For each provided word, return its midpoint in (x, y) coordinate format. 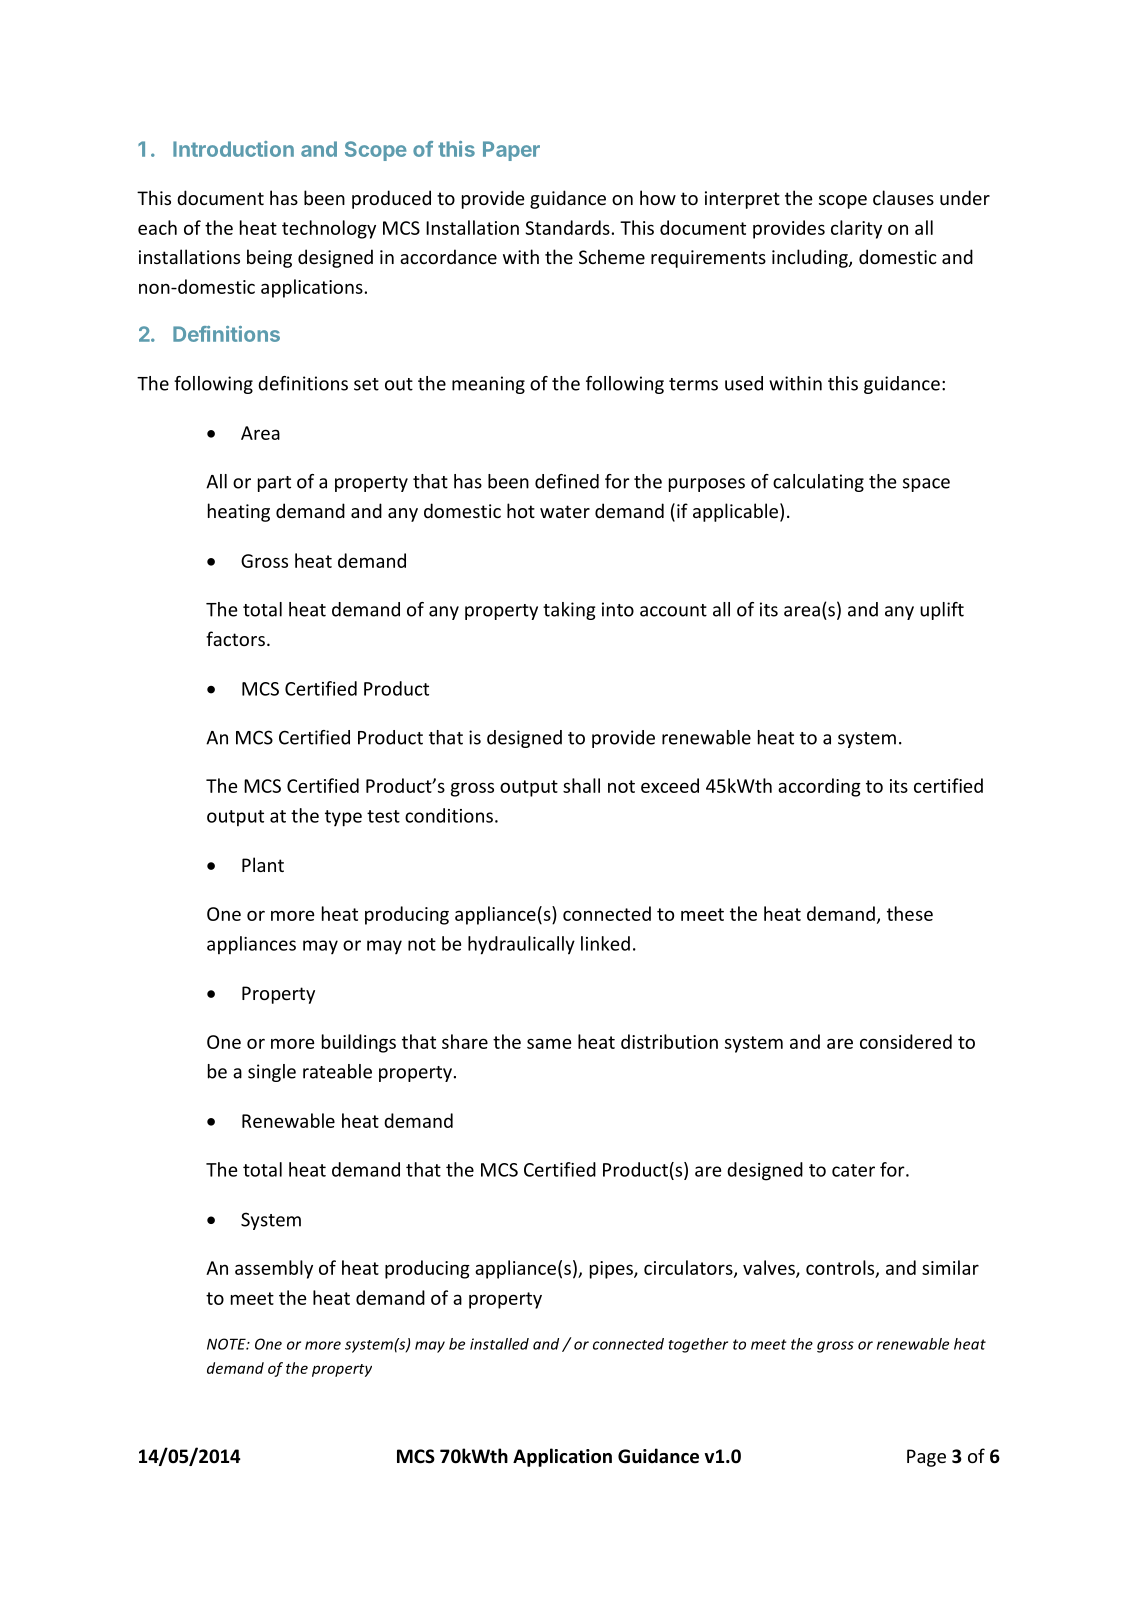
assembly (274, 1269)
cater (853, 1170)
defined (567, 481)
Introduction (233, 149)
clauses (903, 197)
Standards (567, 227)
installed (499, 1344)
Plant (263, 864)
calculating (818, 483)
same (549, 1043)
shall (581, 785)
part (274, 484)
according (819, 787)
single (272, 1073)
